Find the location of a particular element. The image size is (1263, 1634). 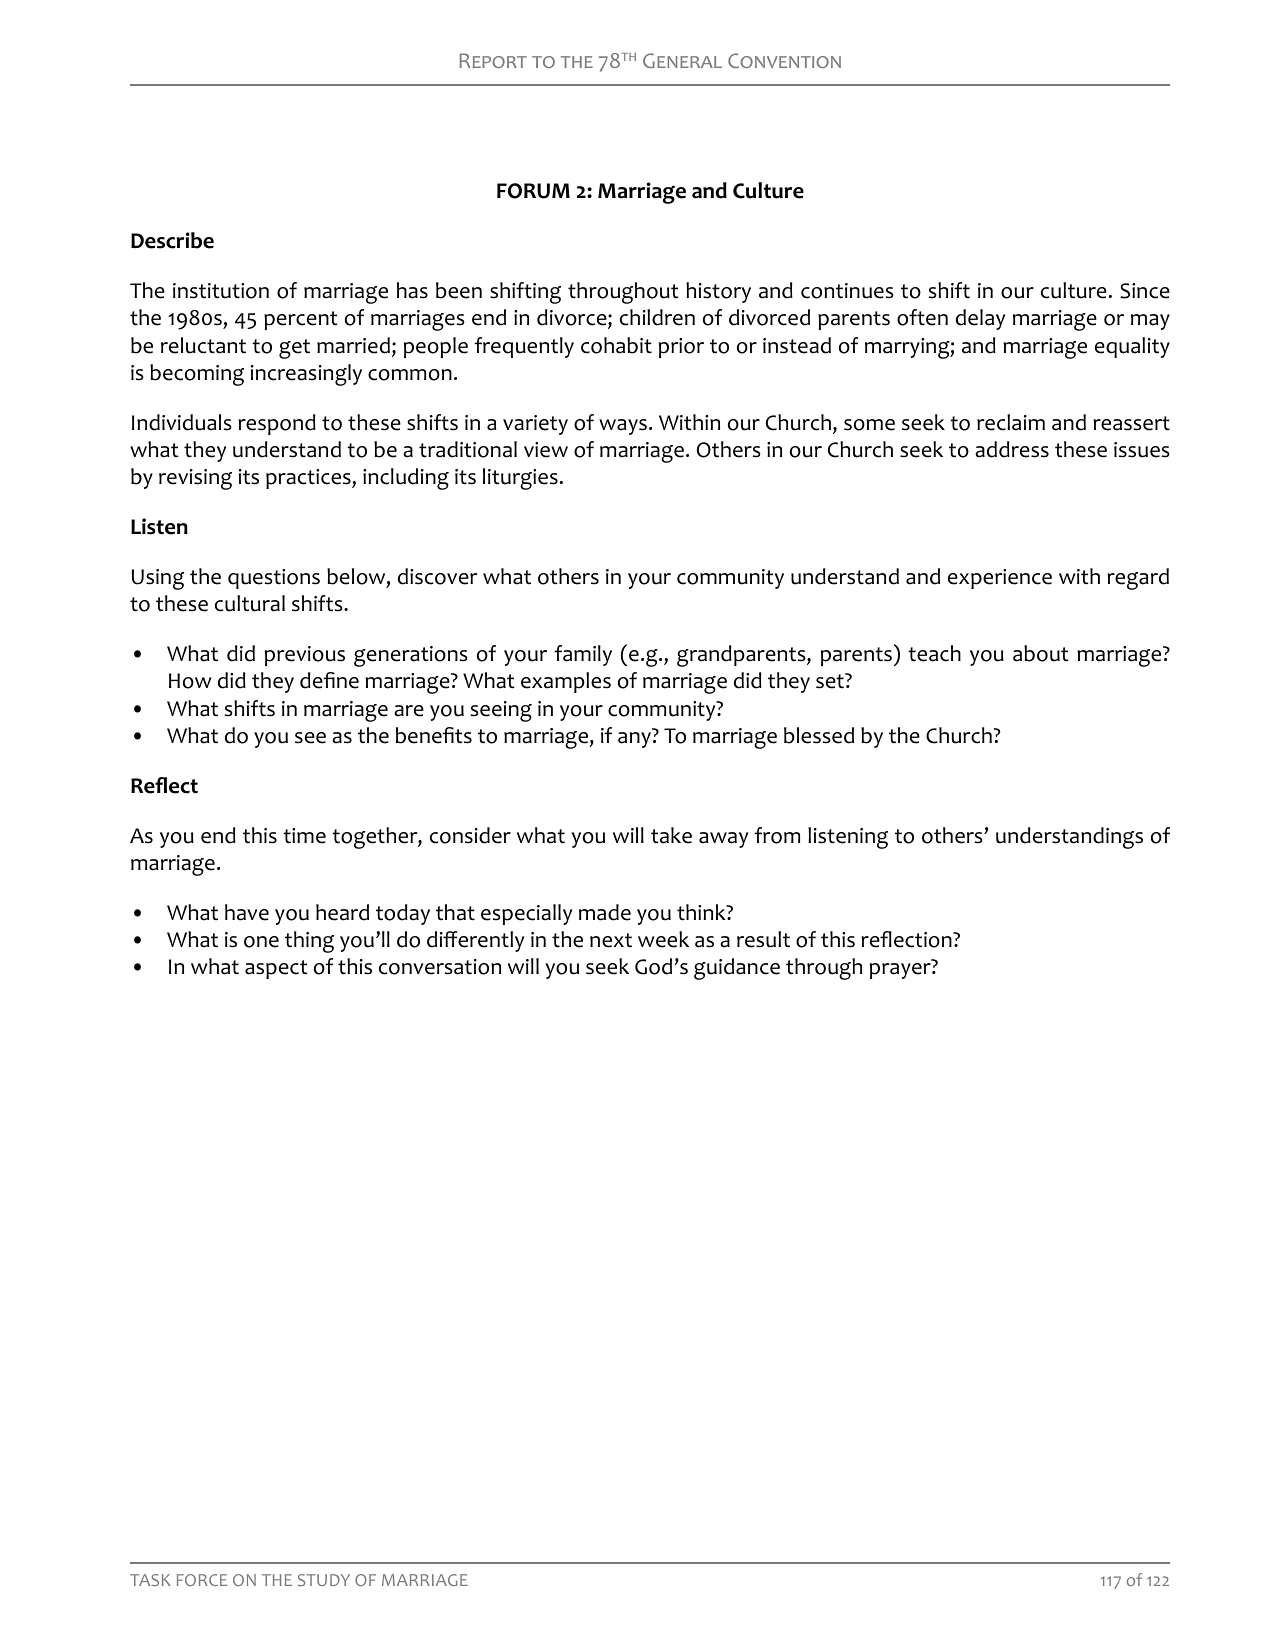

about is located at coordinates (1040, 653).
